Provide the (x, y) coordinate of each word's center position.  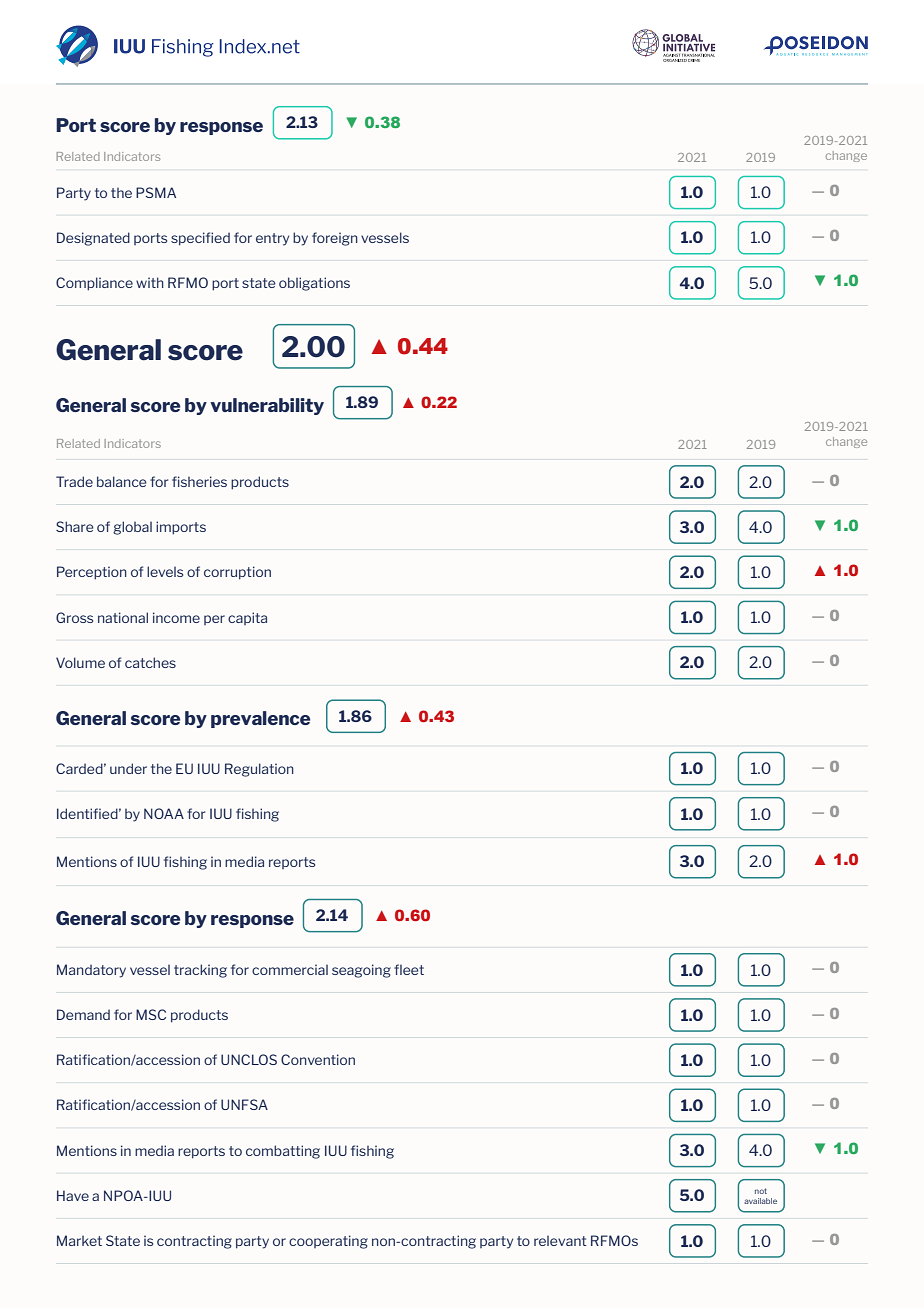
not (761, 1191)
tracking (200, 971)
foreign (335, 239)
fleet (409, 969)
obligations (314, 284)
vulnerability (267, 406)
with (150, 282)
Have (73, 1195)
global (132, 528)
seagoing (361, 971)
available (760, 1201)
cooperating (328, 1242)
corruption (237, 573)
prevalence (260, 719)
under (128, 768)
